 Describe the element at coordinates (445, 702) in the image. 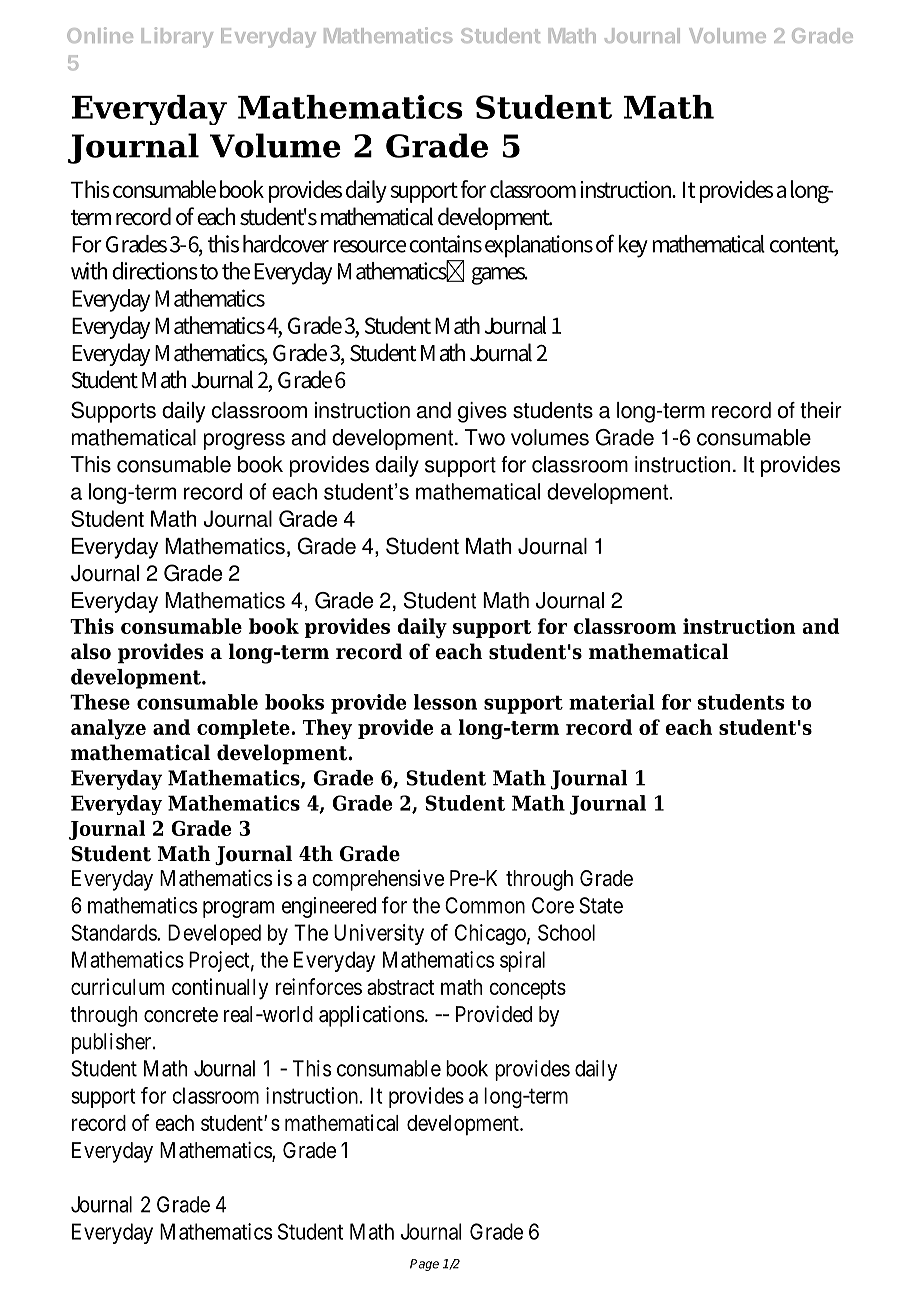

I see `lesson` at that location.
